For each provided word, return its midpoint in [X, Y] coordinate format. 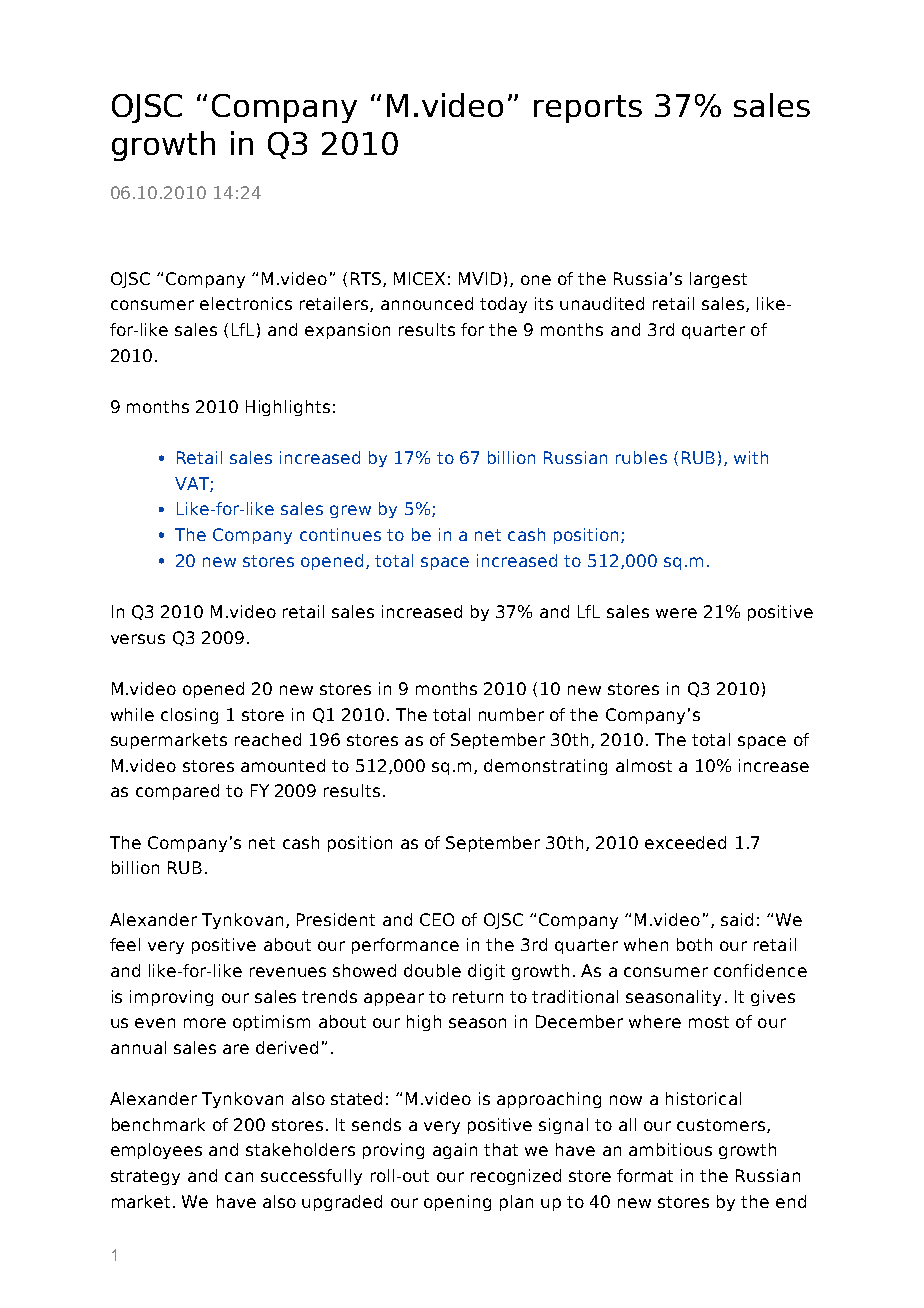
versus [138, 639]
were [676, 613]
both [694, 944]
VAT [193, 484]
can [239, 1177]
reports [588, 109]
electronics [246, 303]
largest [718, 280]
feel [125, 944]
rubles [641, 457]
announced [427, 303]
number [511, 714]
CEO [437, 919]
